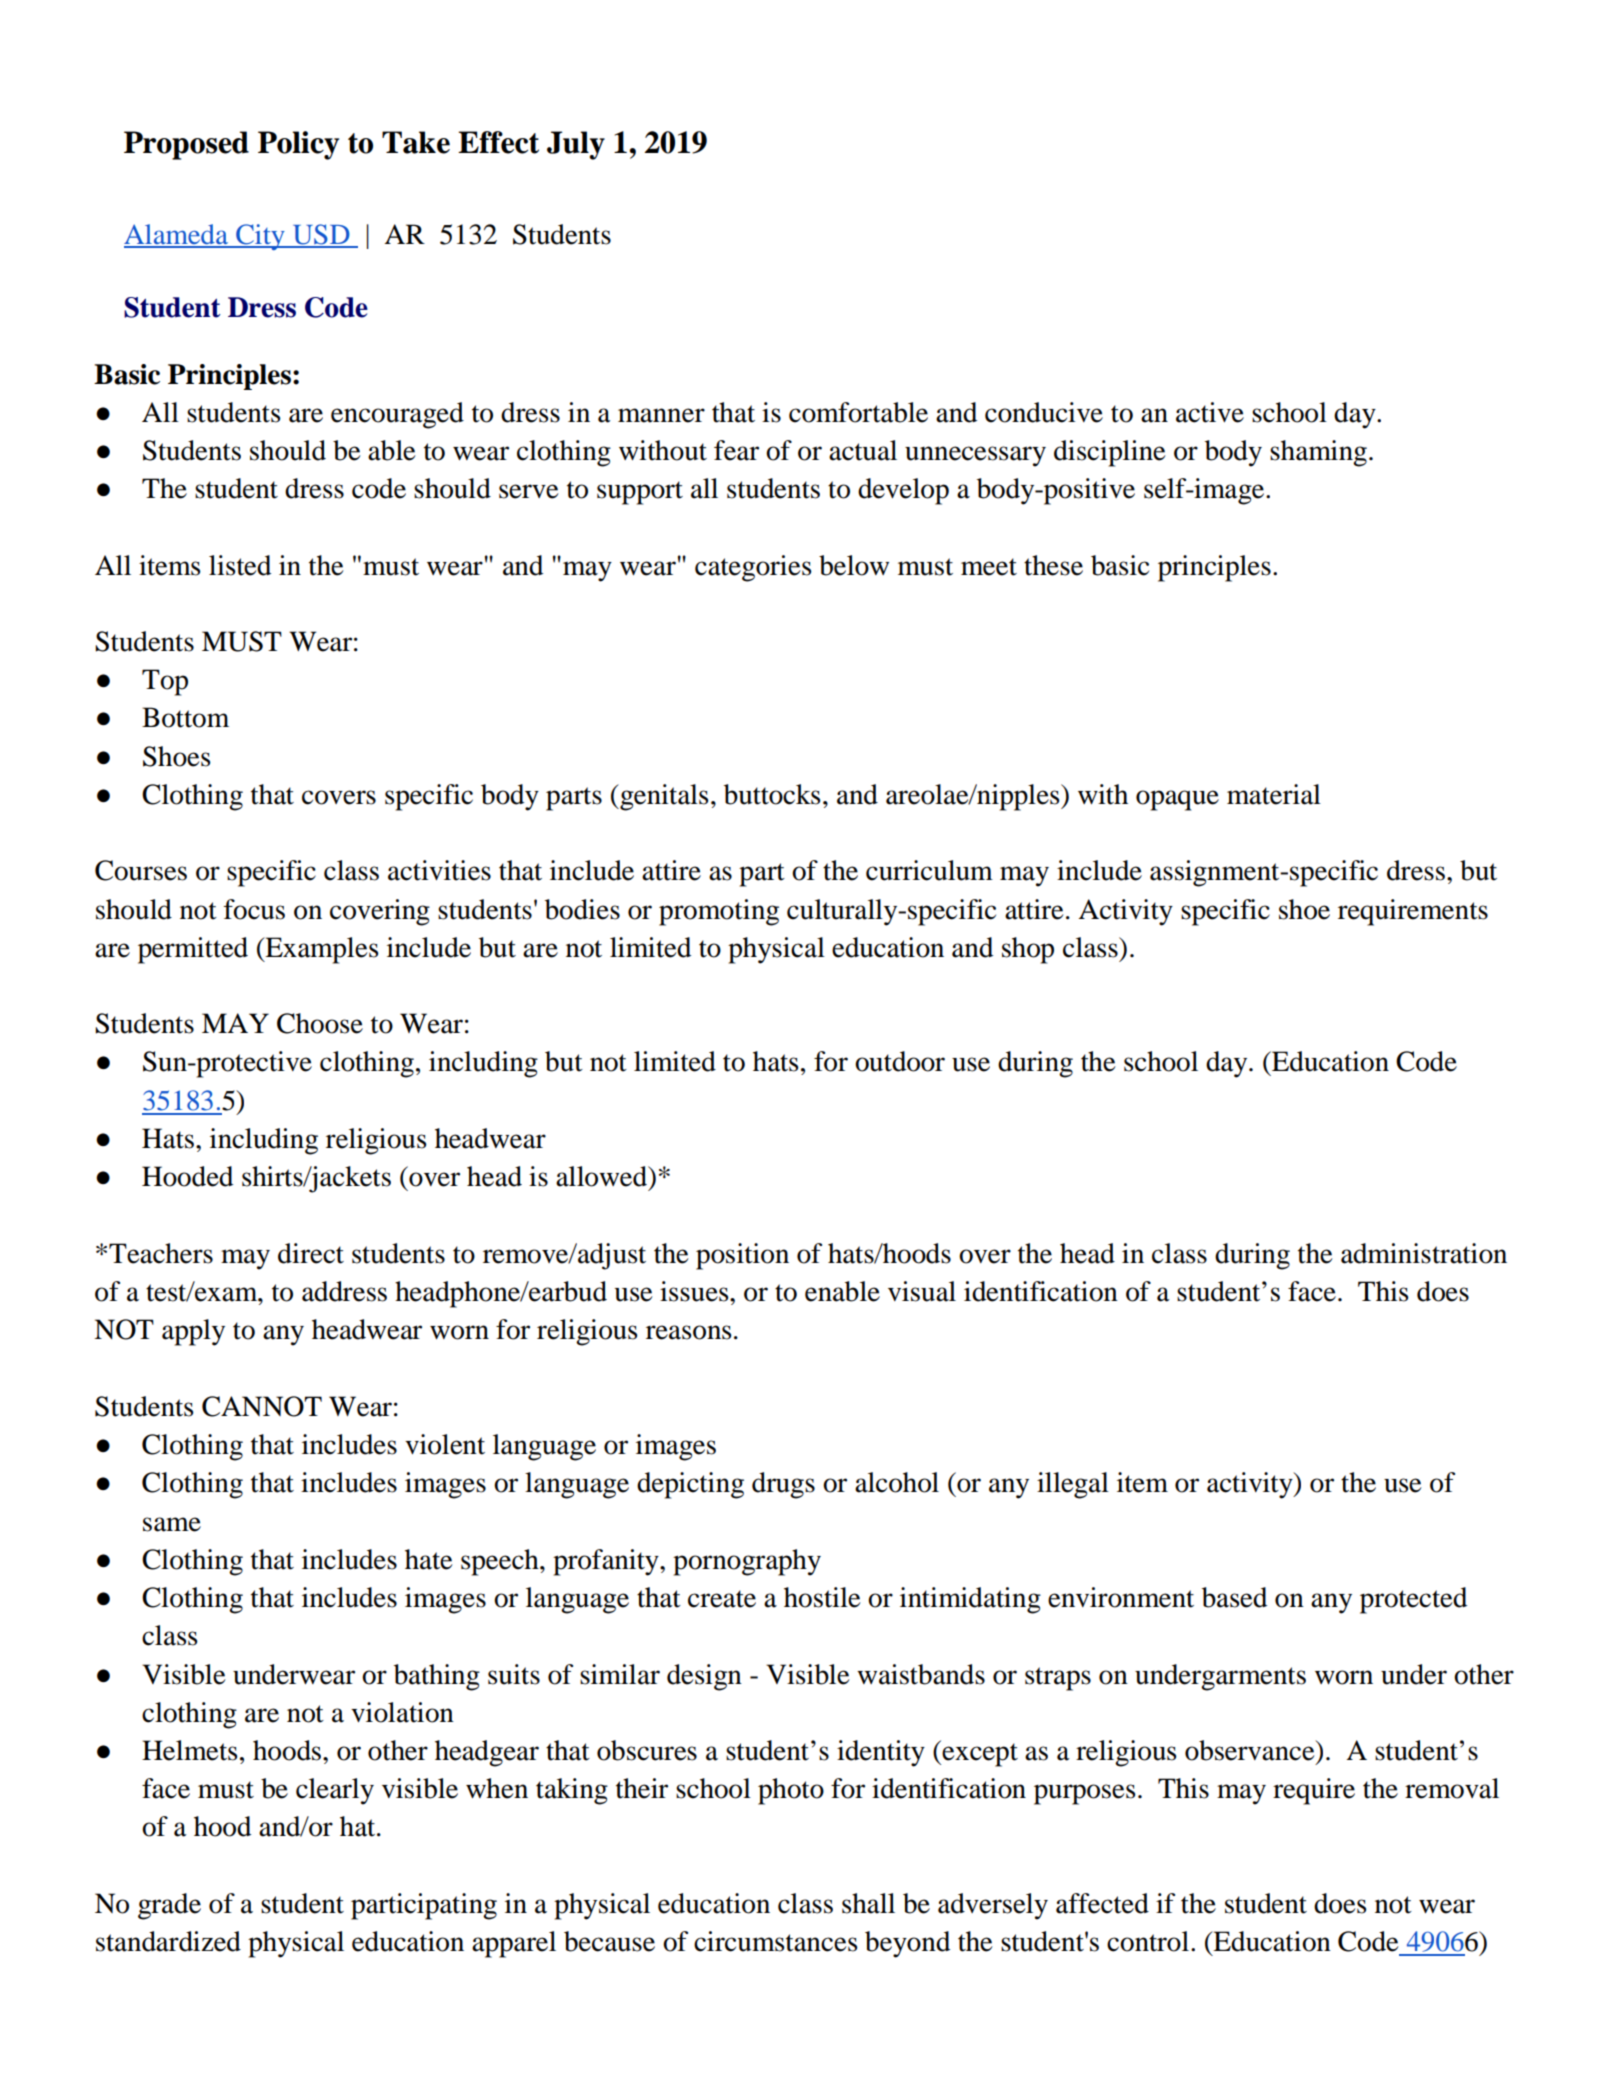 This page has height=2082, width=1609. I want to click on based, so click(1234, 1597).
